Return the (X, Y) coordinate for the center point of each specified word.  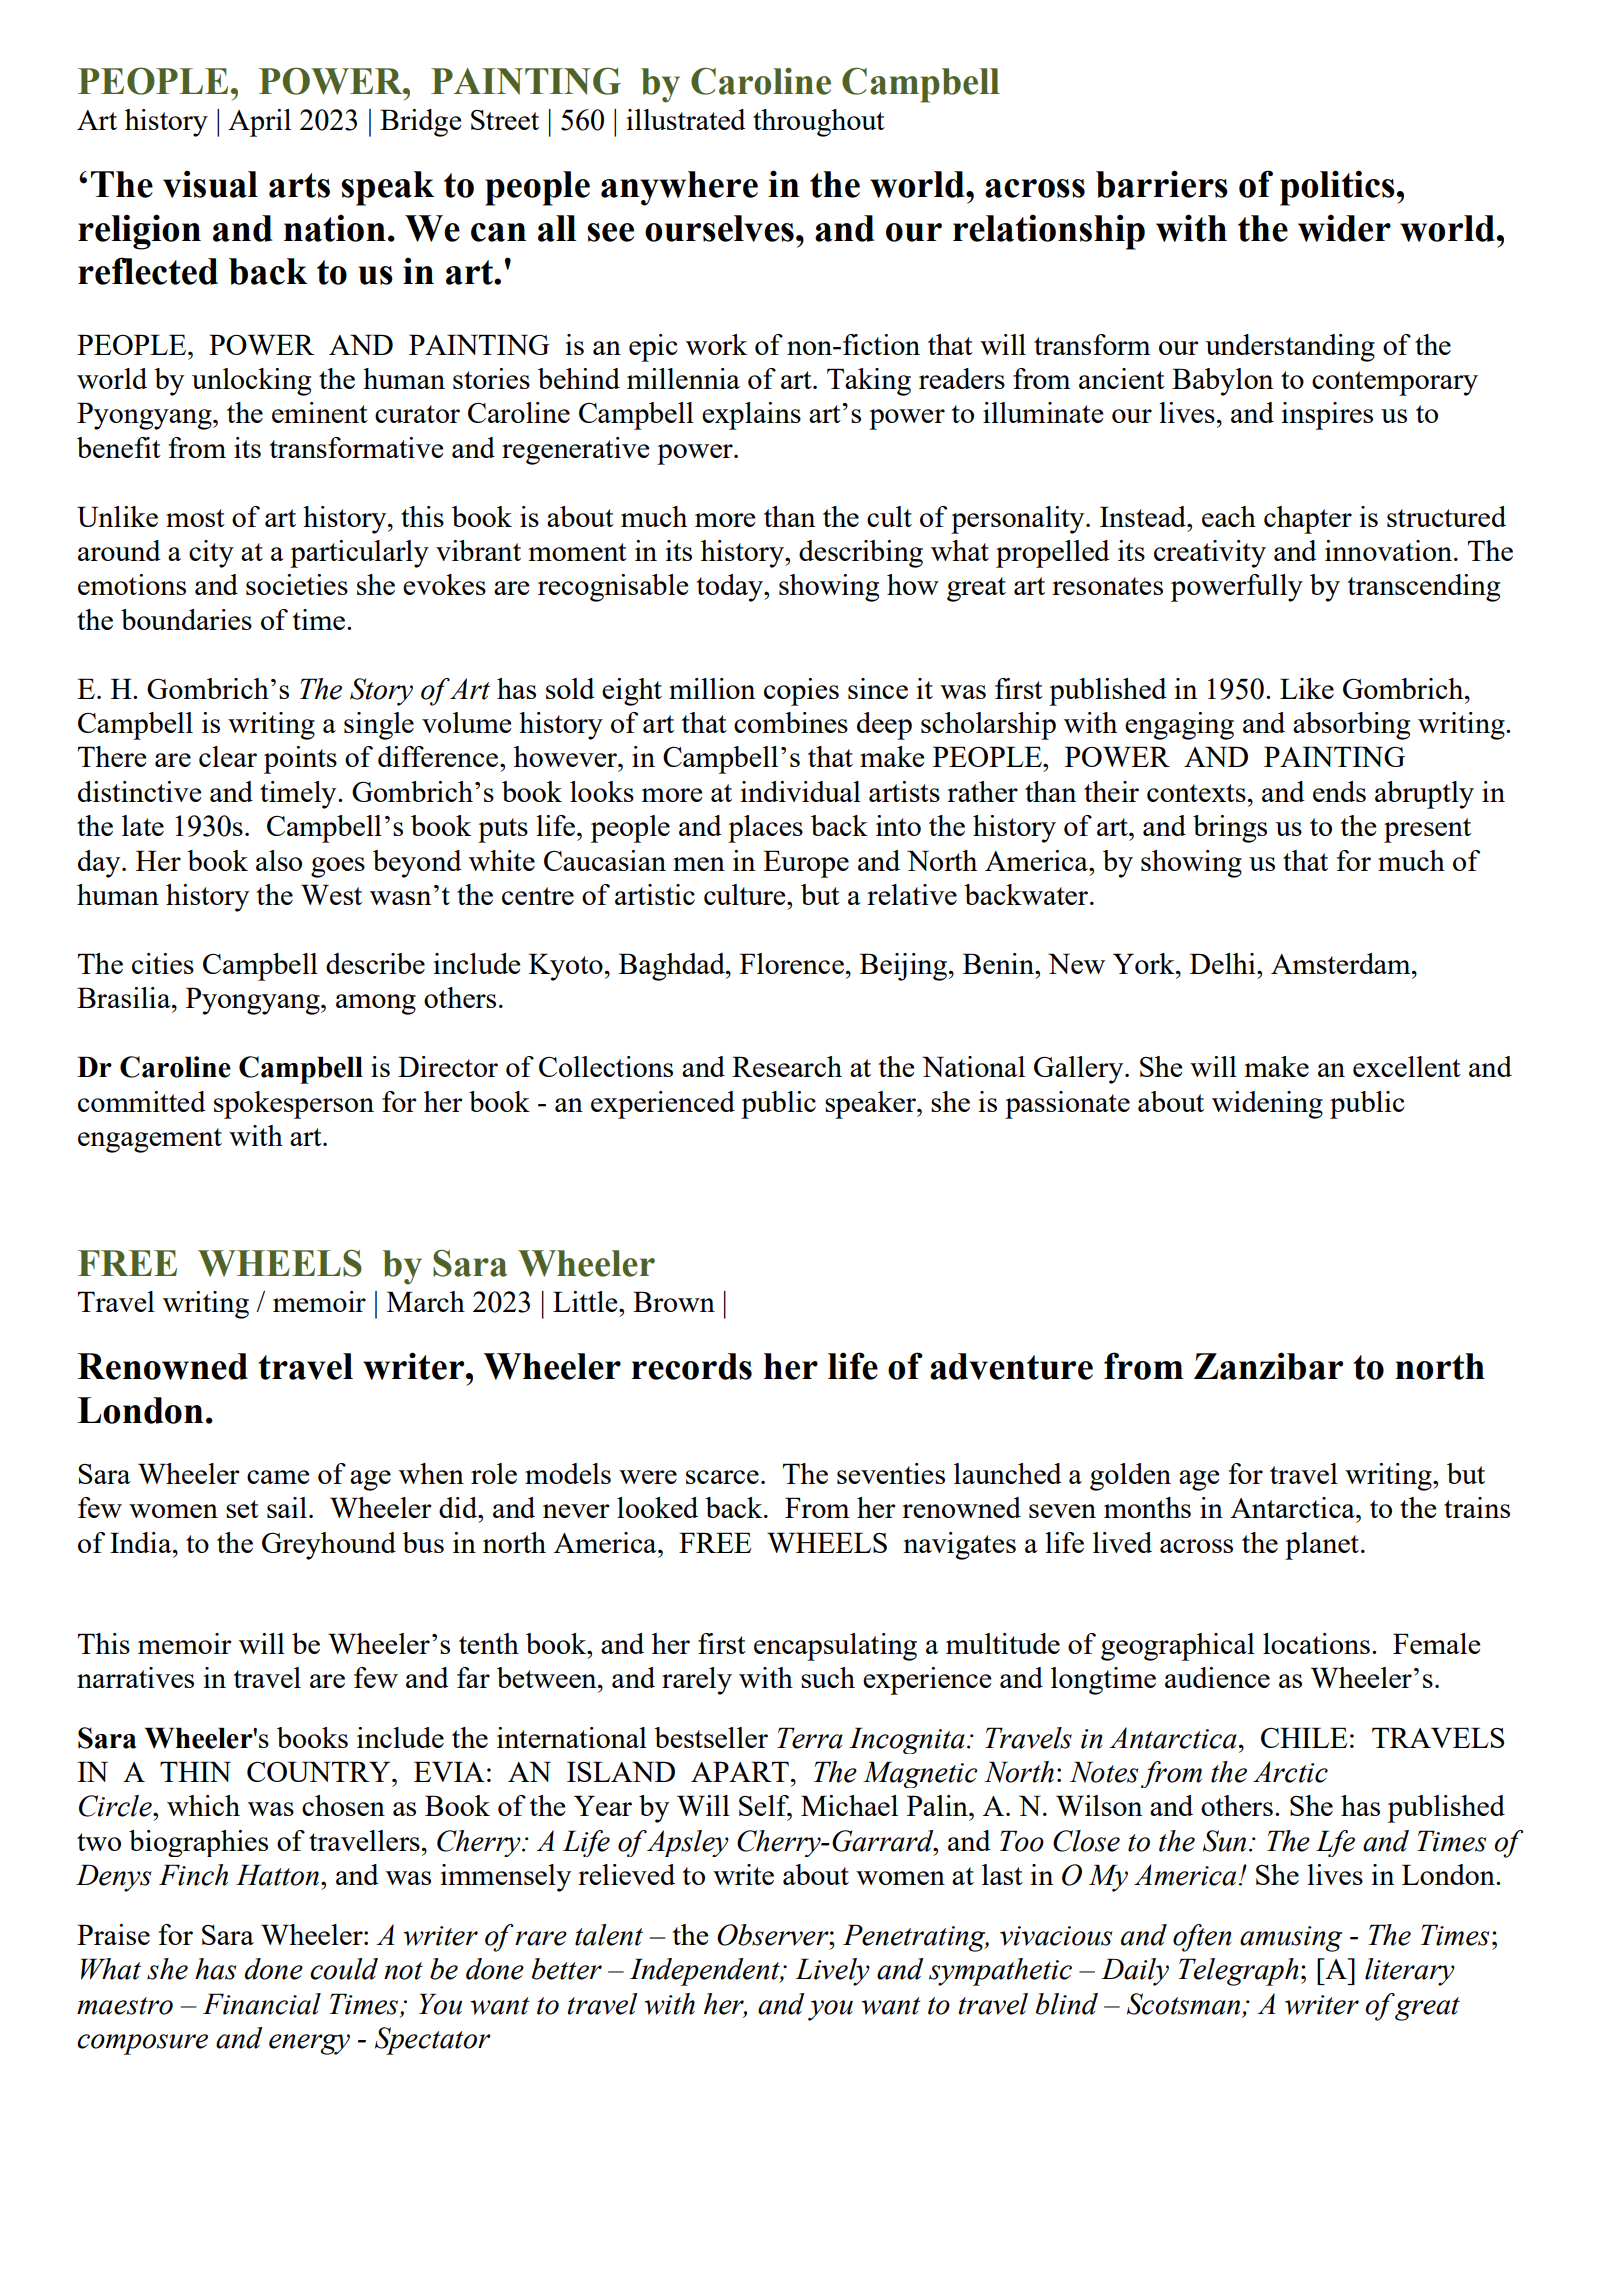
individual (800, 791)
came (278, 1477)
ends (1339, 791)
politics (1337, 188)
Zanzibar (1268, 1366)
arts (299, 185)
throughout (819, 123)
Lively (832, 1972)
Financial (262, 2004)
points (300, 760)
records (691, 1366)
